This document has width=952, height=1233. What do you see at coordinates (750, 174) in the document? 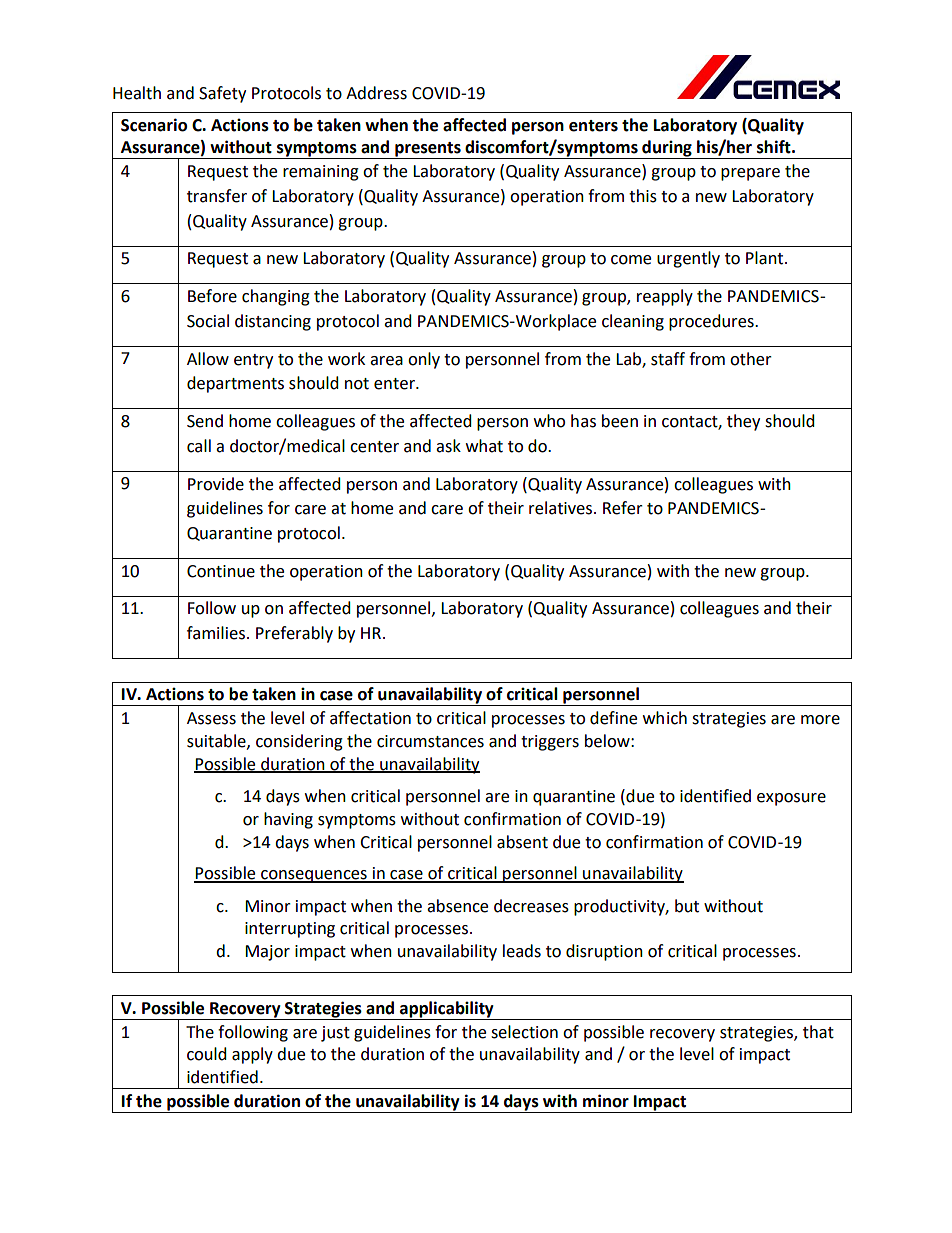
I see `prepare` at bounding box center [750, 174].
